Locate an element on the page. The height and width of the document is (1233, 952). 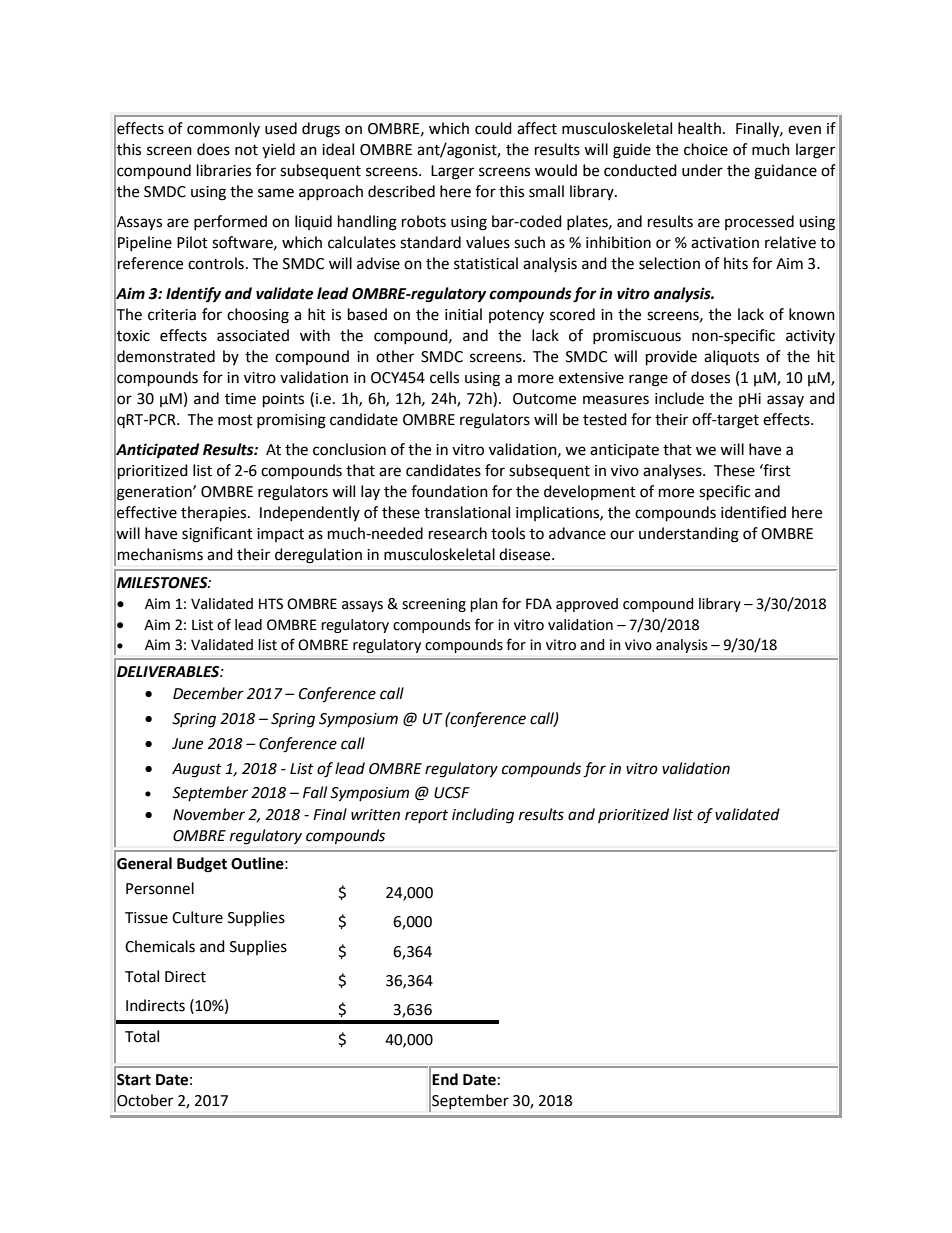
could is located at coordinates (493, 128).
